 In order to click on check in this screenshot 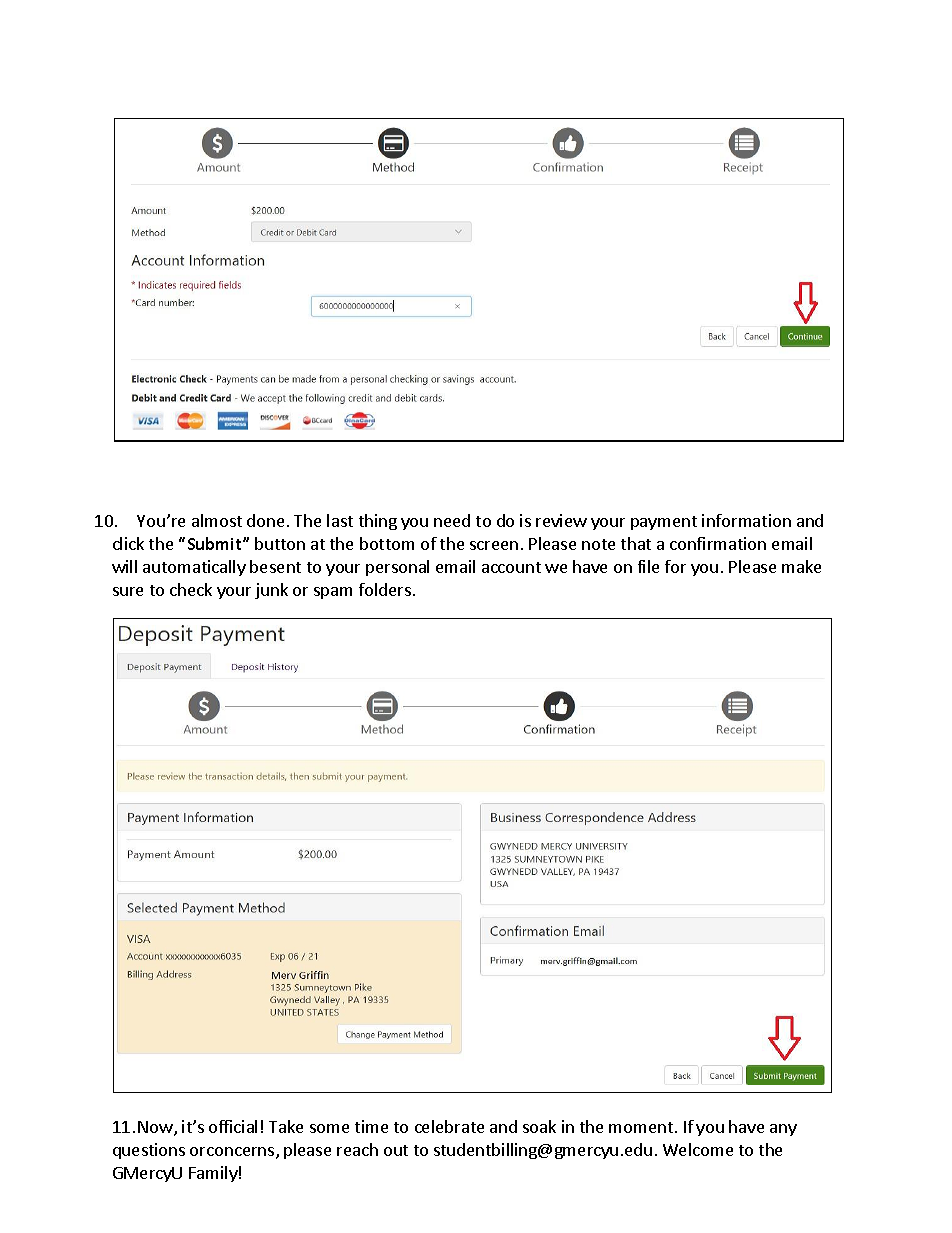, I will do `click(191, 589)`.
